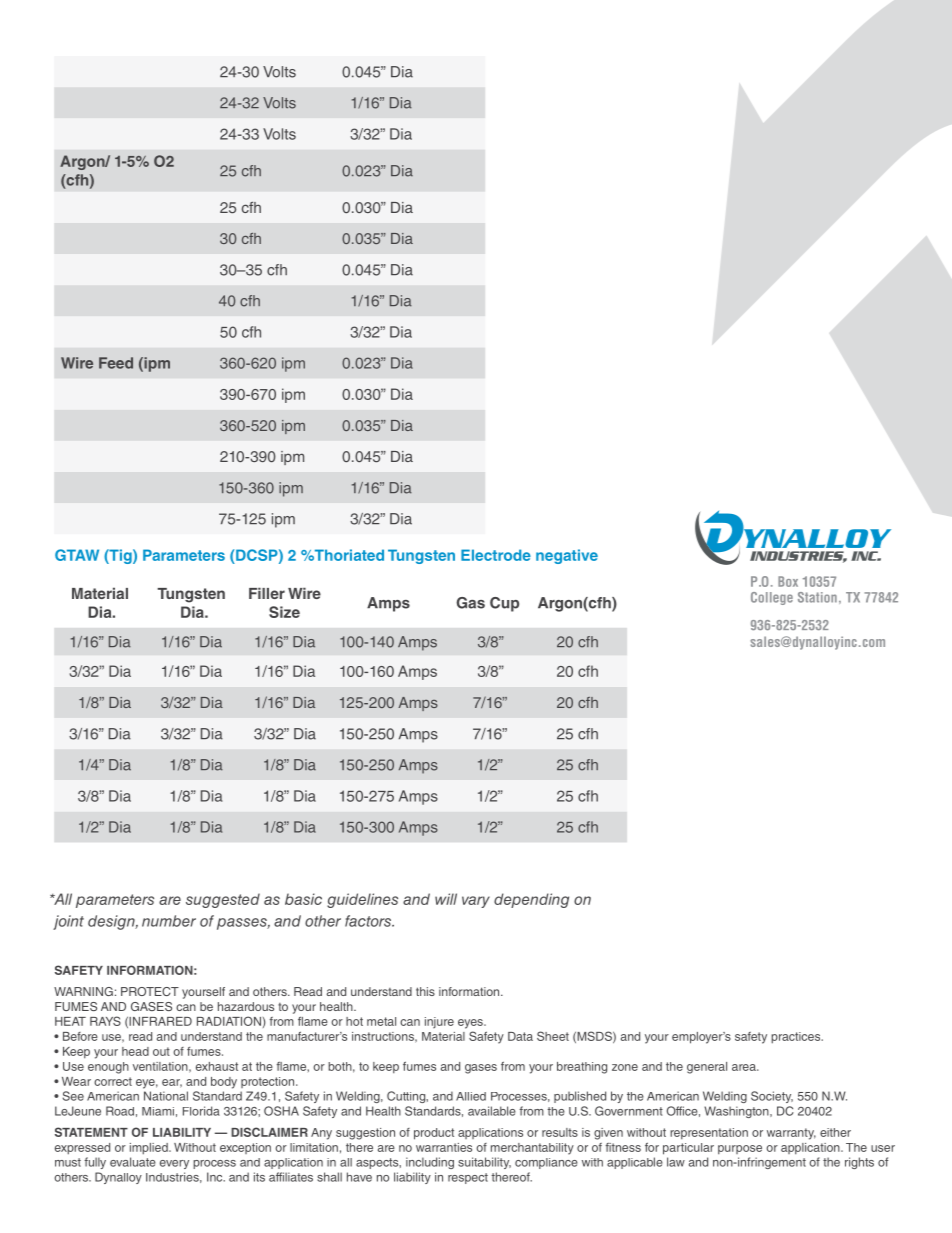  I want to click on Station, so click(817, 597).
